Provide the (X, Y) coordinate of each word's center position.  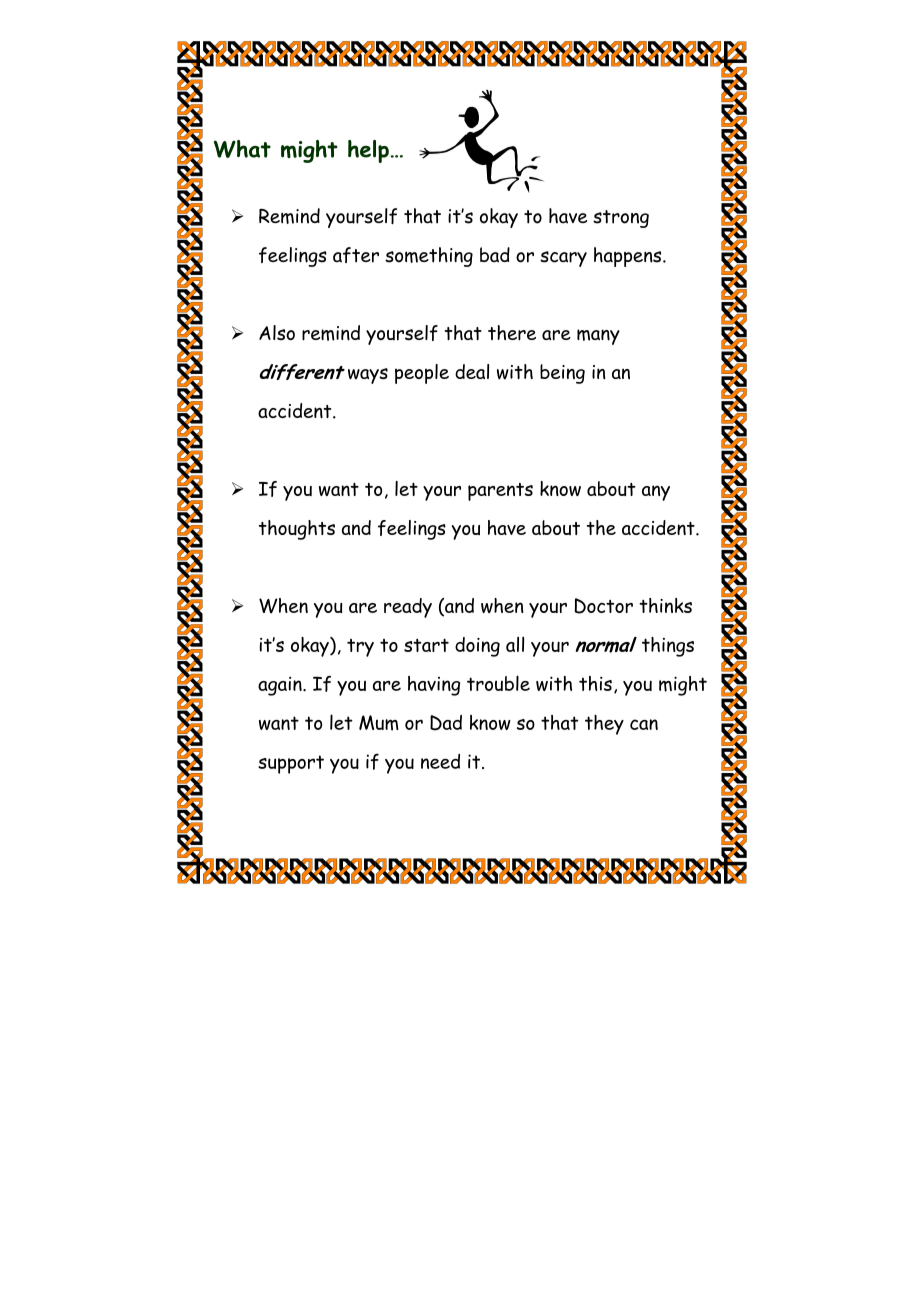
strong (621, 219)
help (369, 151)
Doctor (604, 606)
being (562, 374)
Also (277, 332)
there (512, 333)
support (291, 764)
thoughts (297, 530)
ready (408, 608)
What (242, 149)
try (360, 648)
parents (500, 492)
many (598, 337)
